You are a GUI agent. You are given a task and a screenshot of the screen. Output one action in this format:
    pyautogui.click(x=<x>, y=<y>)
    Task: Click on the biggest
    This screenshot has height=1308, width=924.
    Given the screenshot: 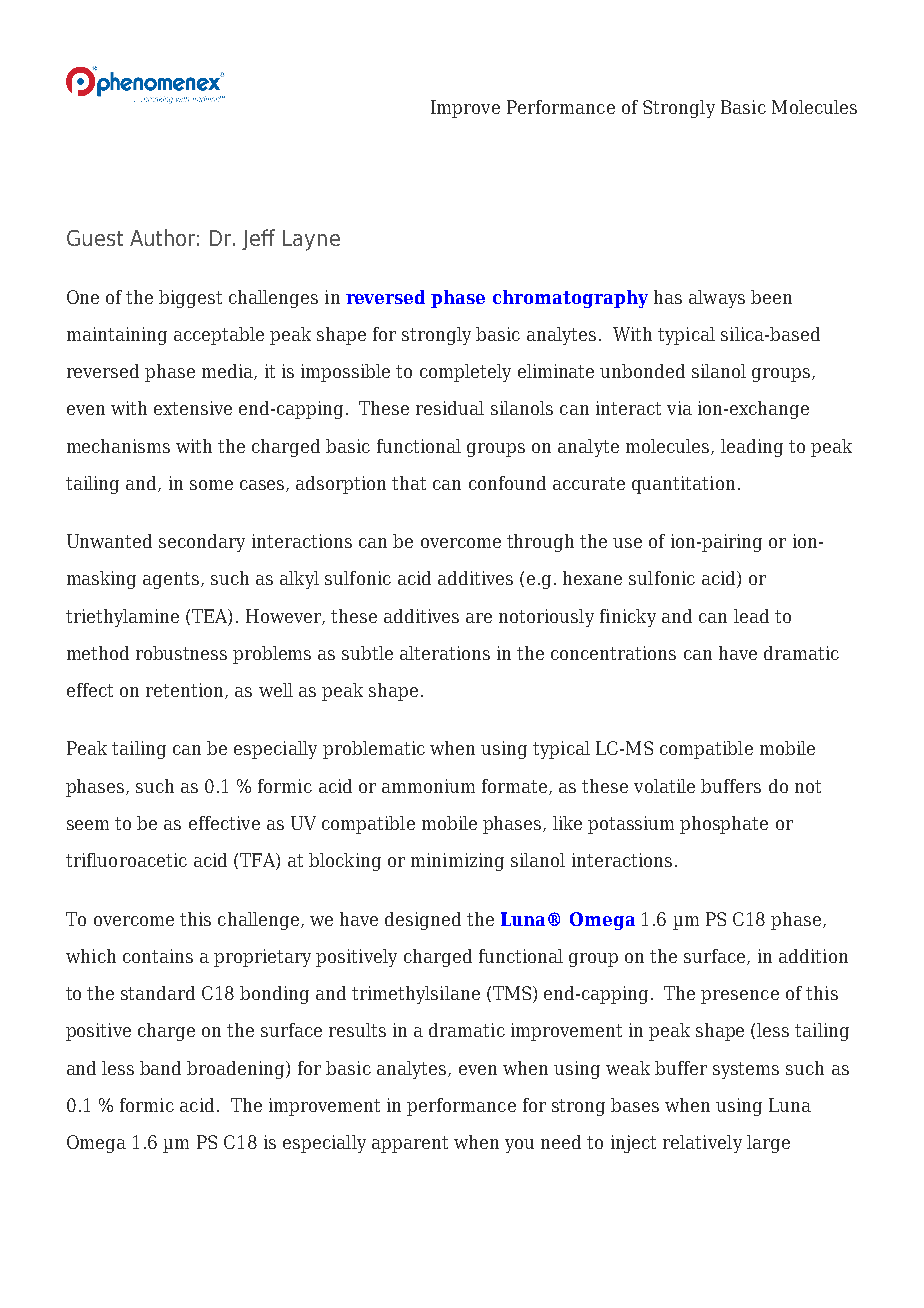 What is the action you would take?
    pyautogui.click(x=190, y=299)
